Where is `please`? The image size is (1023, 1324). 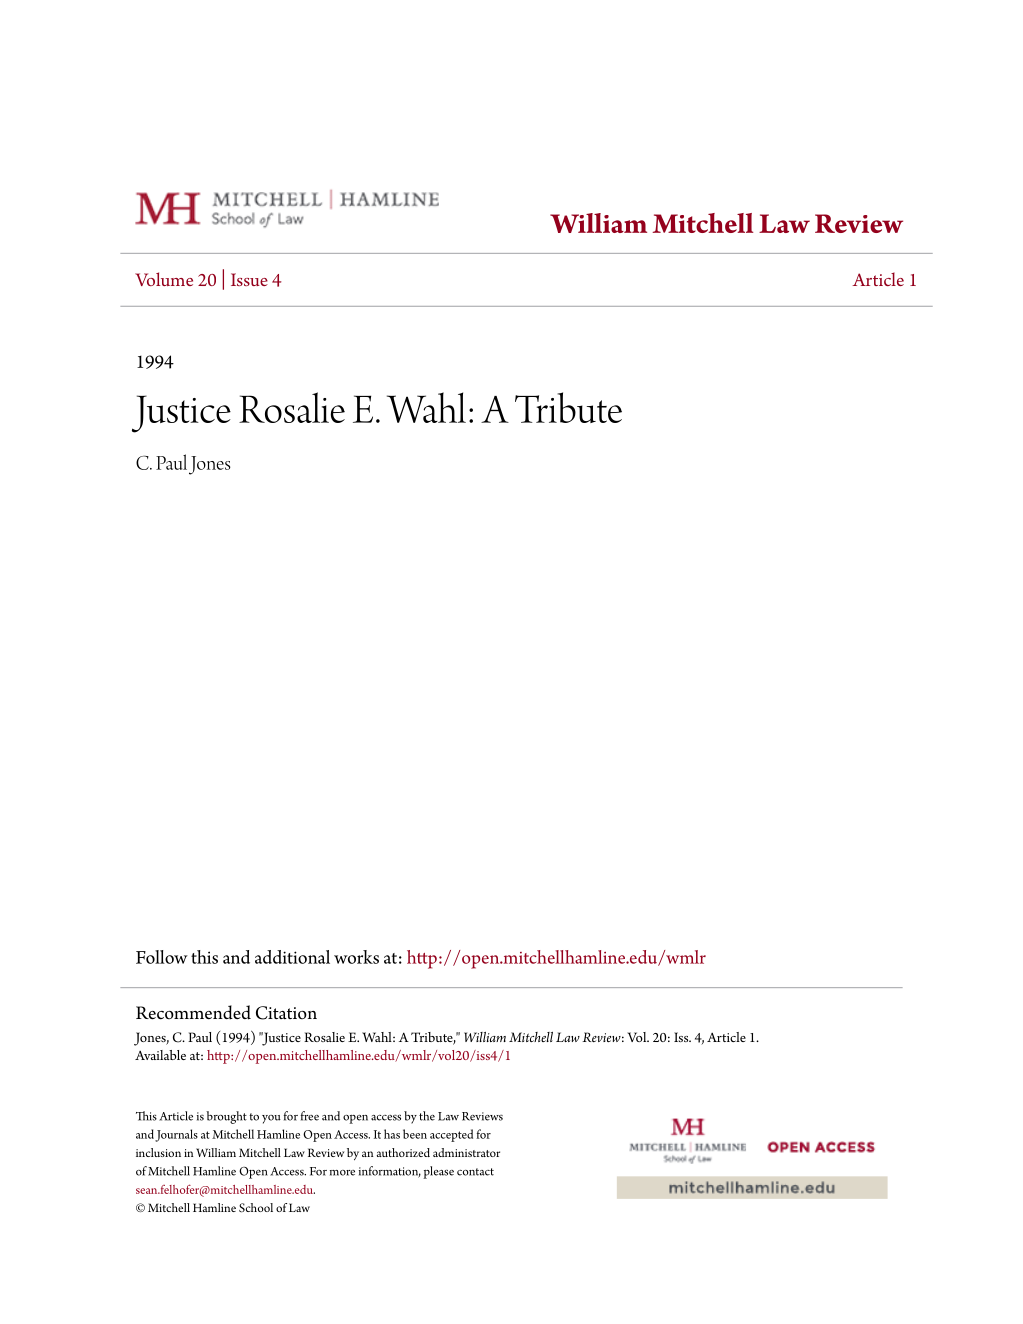 please is located at coordinates (438, 1172).
